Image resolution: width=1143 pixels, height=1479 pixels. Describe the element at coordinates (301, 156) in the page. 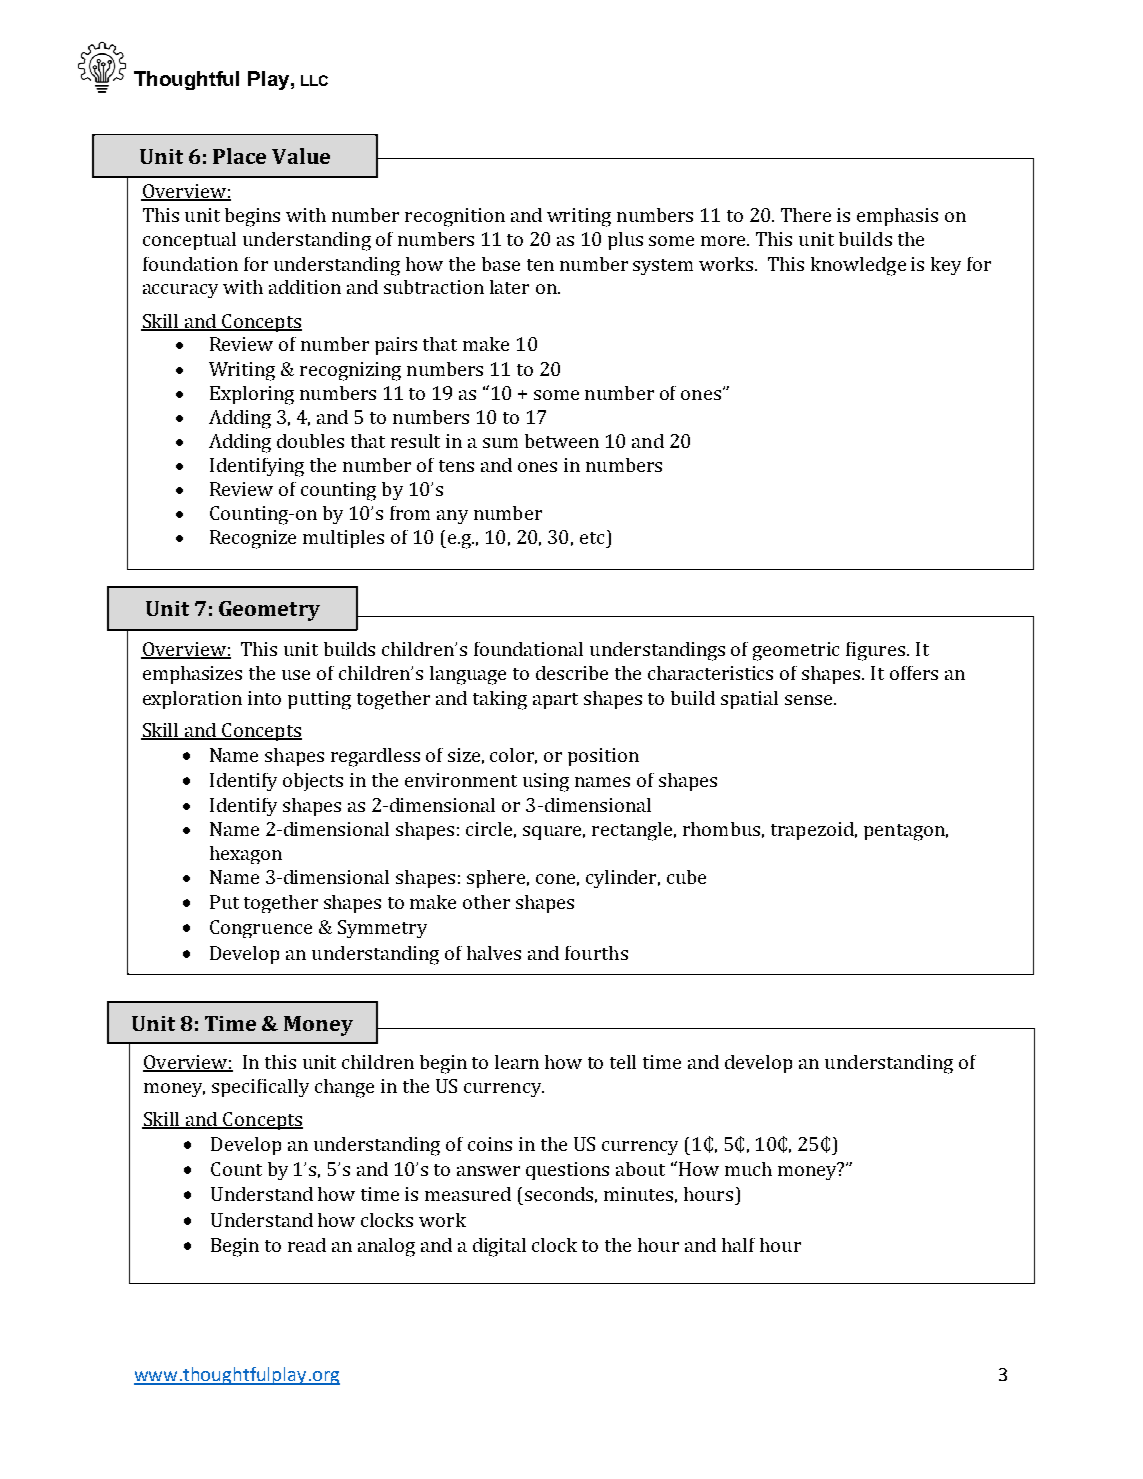

I see `Value` at that location.
